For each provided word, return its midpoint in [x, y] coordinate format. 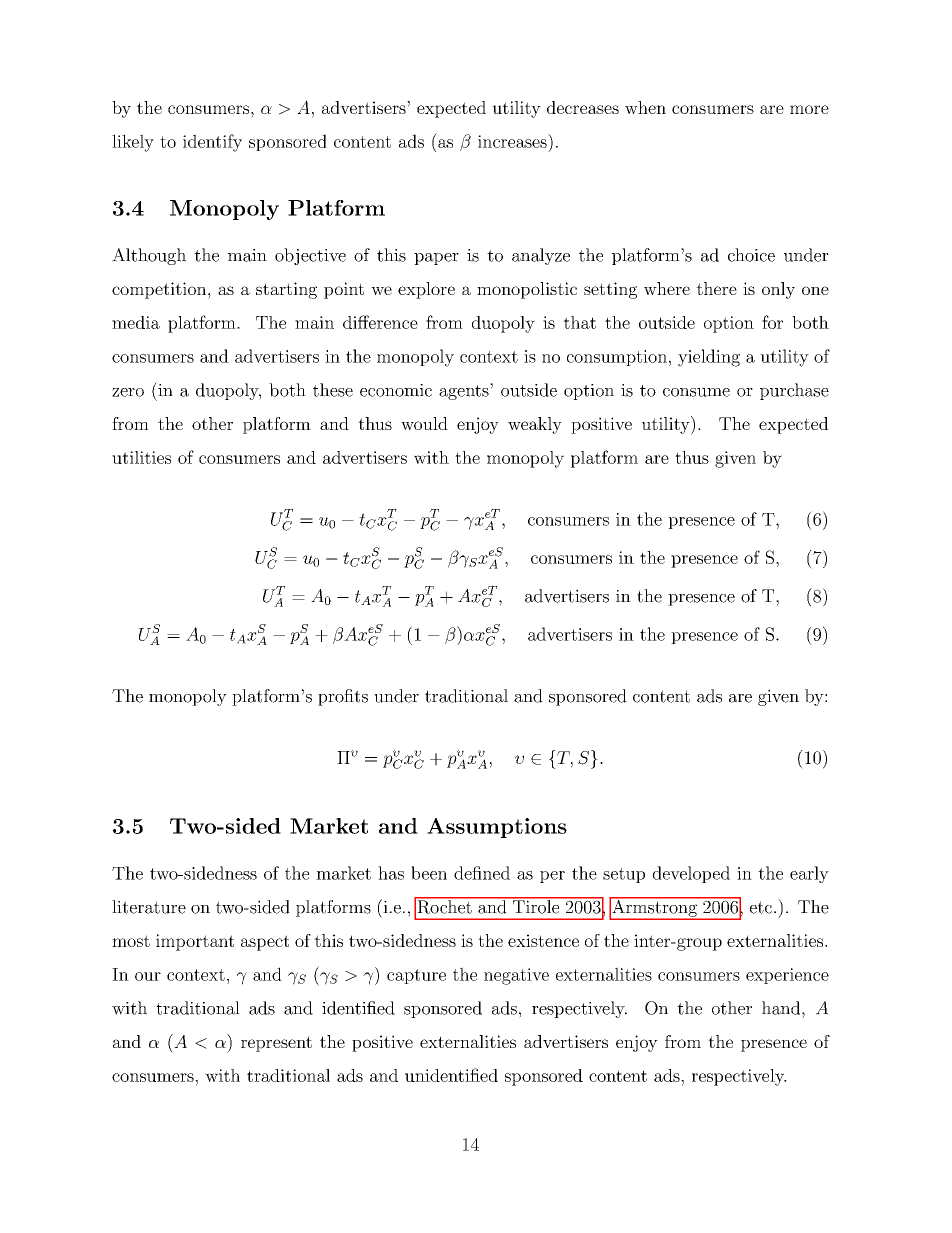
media [136, 322]
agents [465, 391]
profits [343, 697]
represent [276, 1044]
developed [691, 874]
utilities [141, 457]
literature [149, 907]
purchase [794, 391]
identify [212, 143]
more [809, 109]
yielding [709, 358]
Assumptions [497, 828]
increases [513, 141]
